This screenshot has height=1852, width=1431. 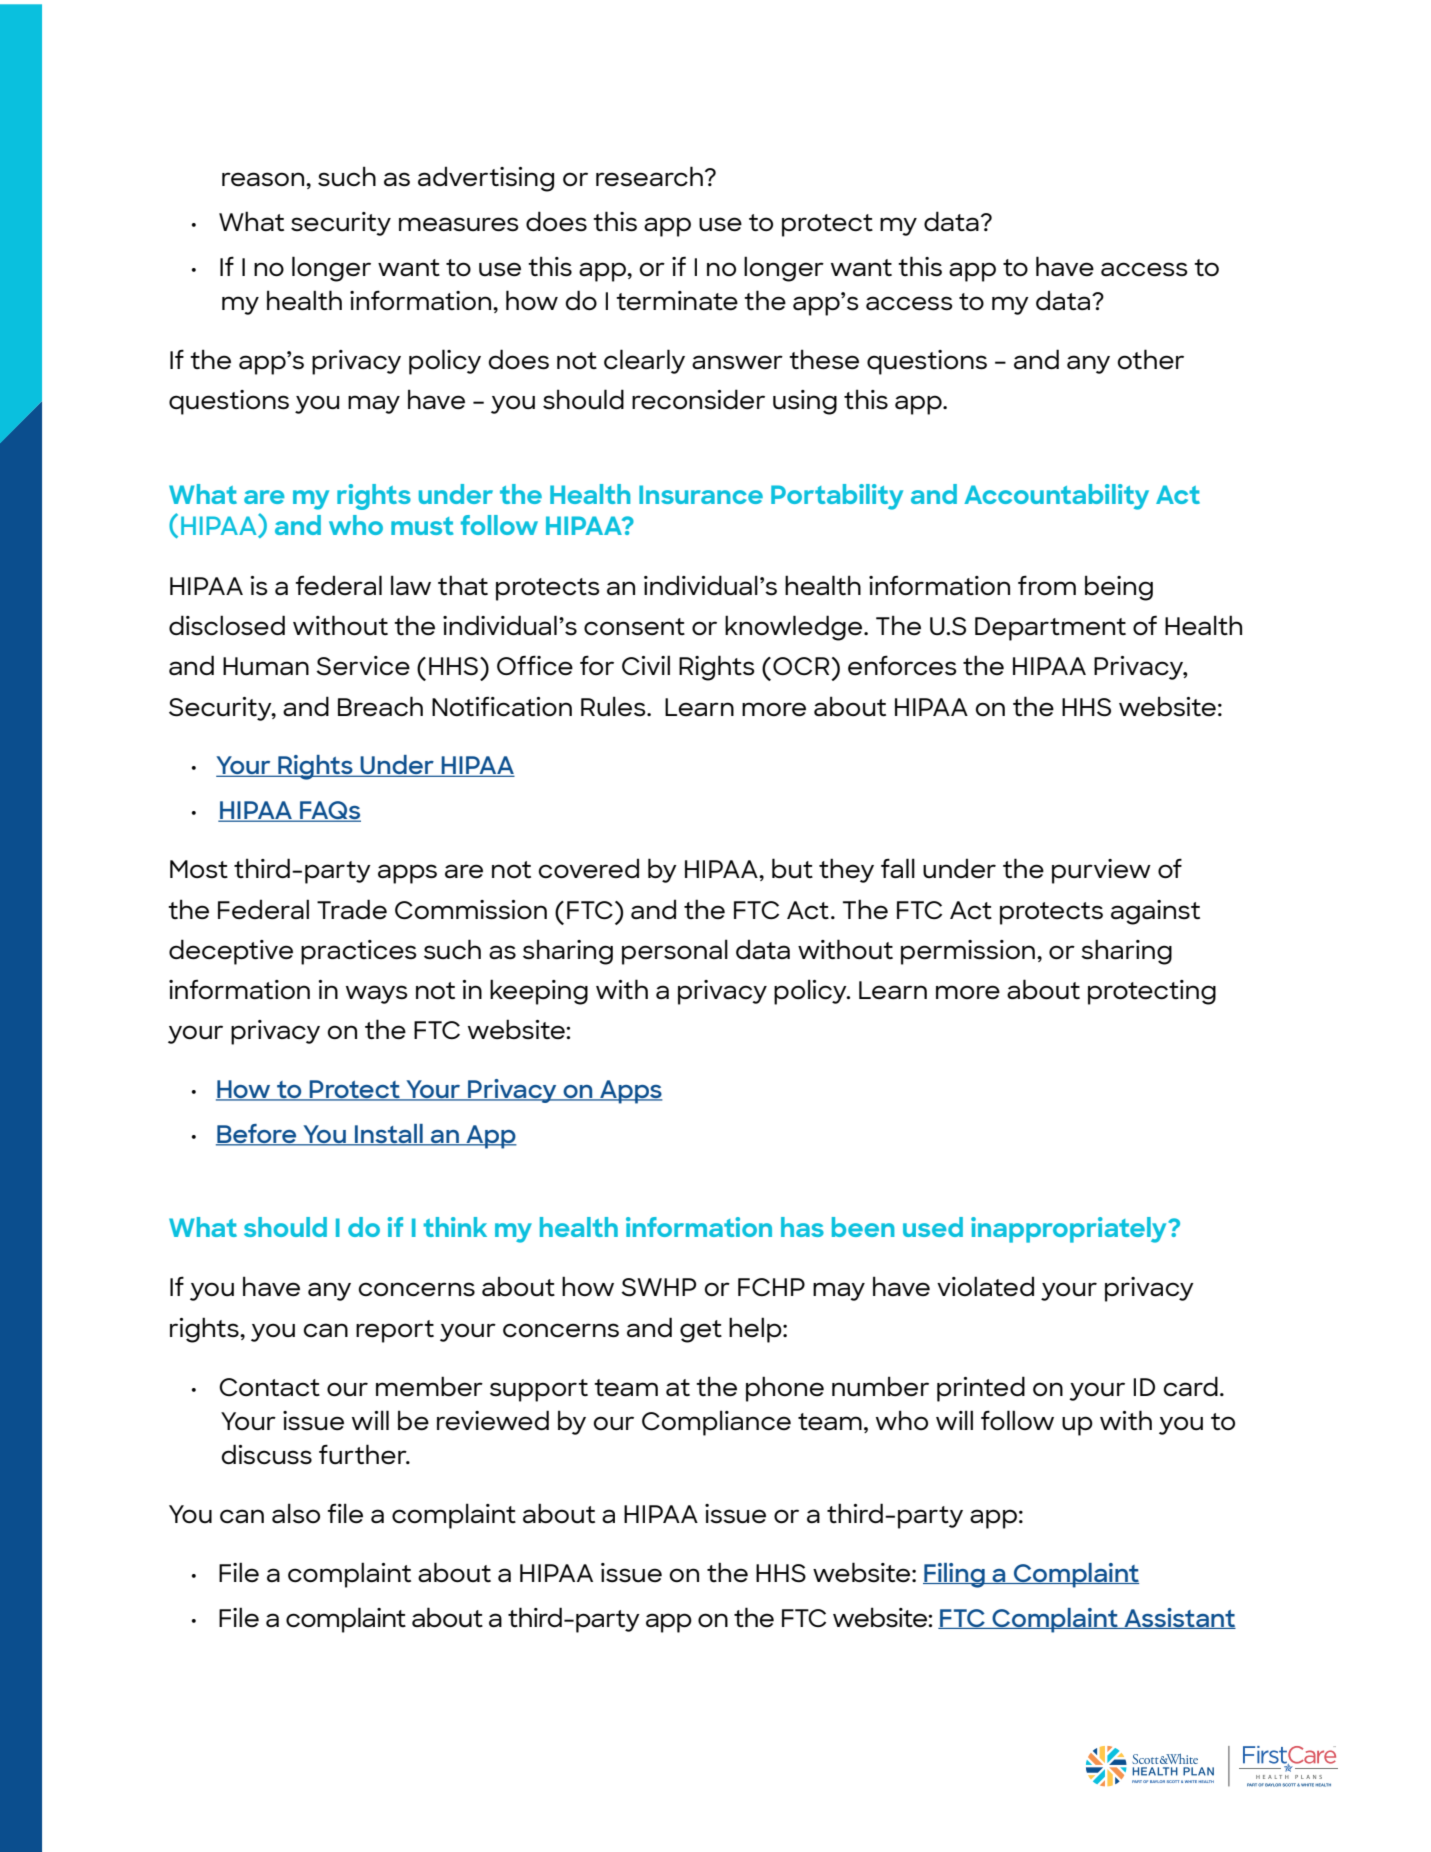 I want to click on other, so click(x=1150, y=359).
